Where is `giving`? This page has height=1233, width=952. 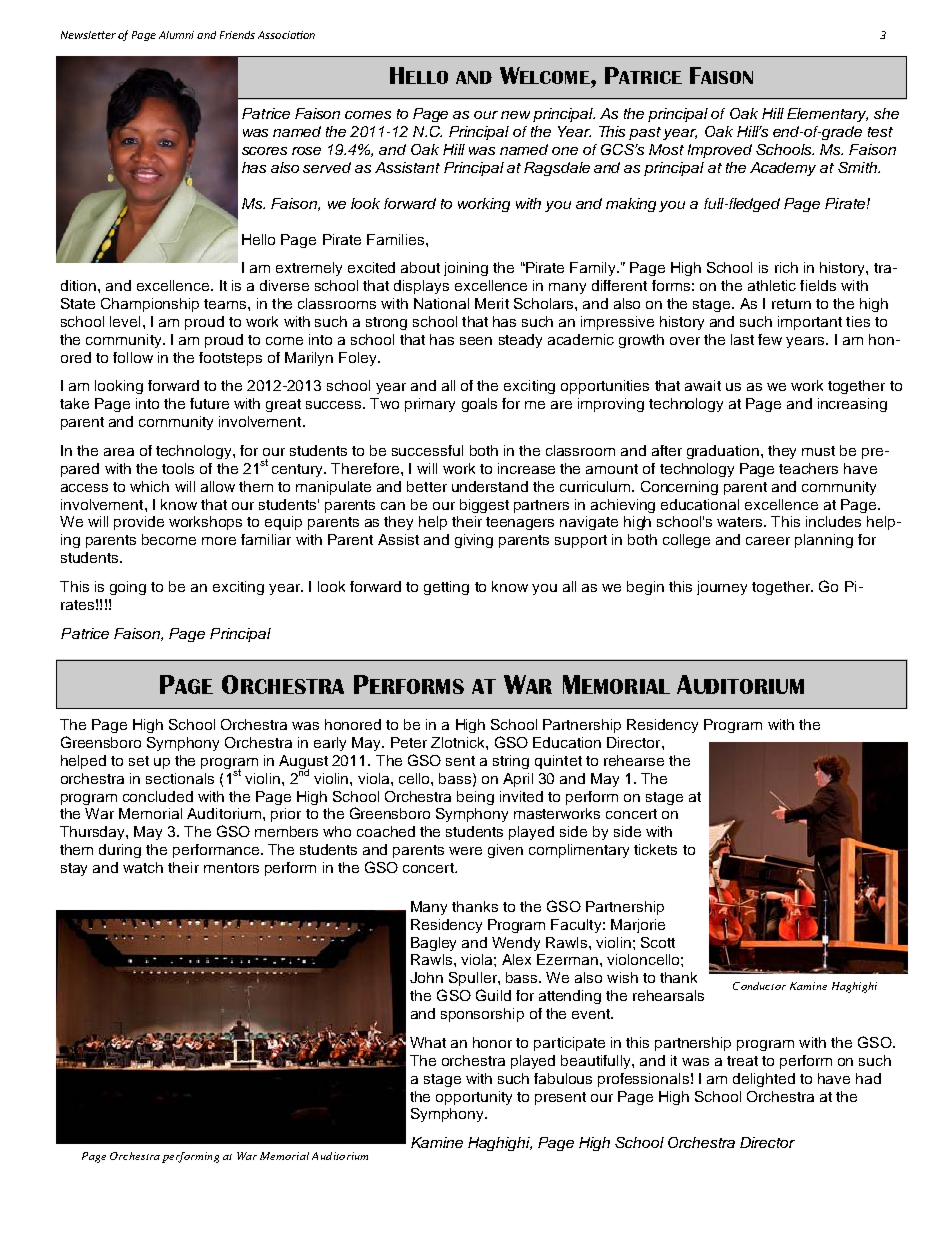
giving is located at coordinates (474, 541).
